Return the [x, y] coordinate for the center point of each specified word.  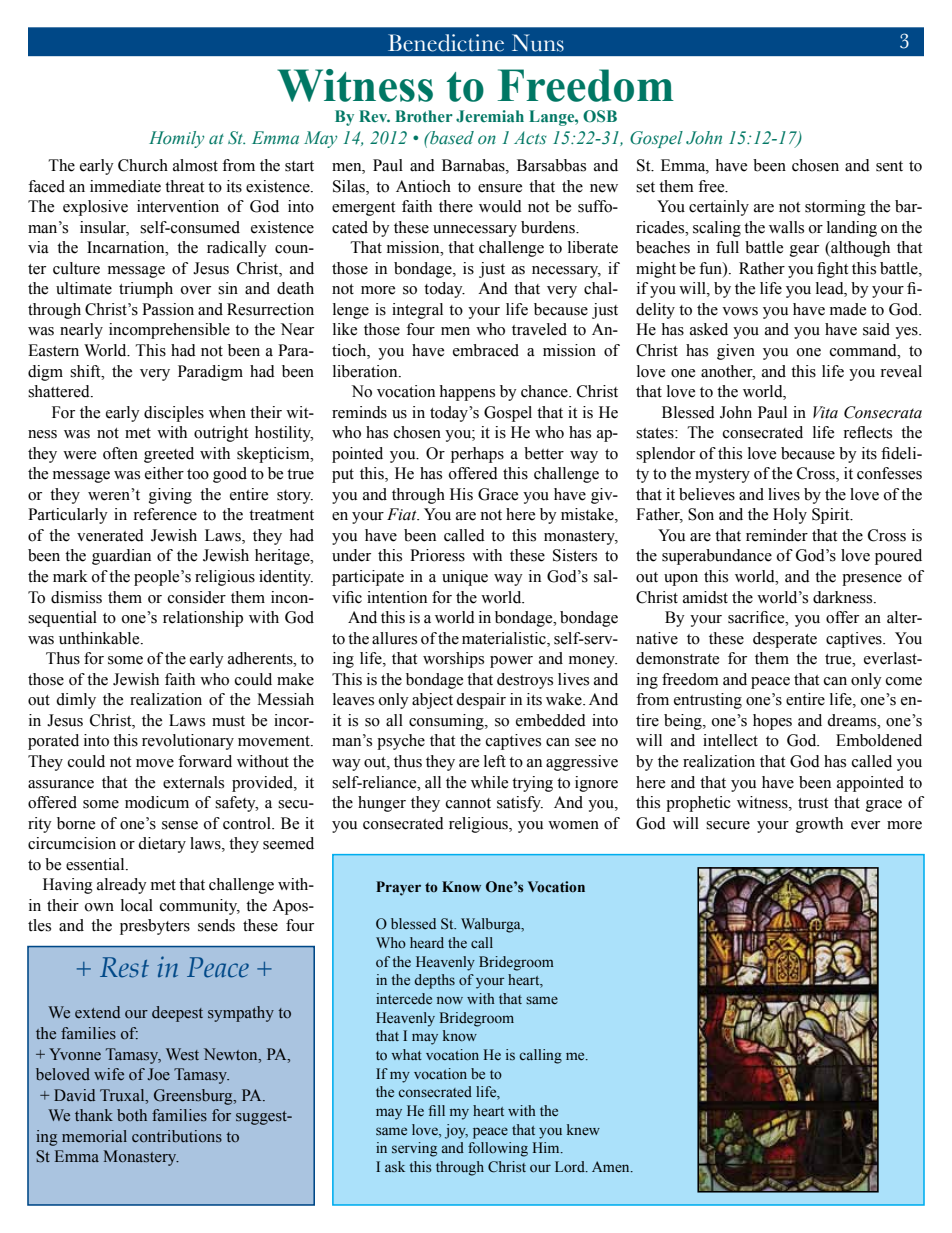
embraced [486, 350]
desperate [785, 640]
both [132, 1115]
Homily [176, 139]
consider [197, 597]
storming [835, 208]
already [122, 886]
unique [465, 578]
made [848, 309]
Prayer [398, 888]
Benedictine [446, 43]
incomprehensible [169, 331]
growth [819, 825]
